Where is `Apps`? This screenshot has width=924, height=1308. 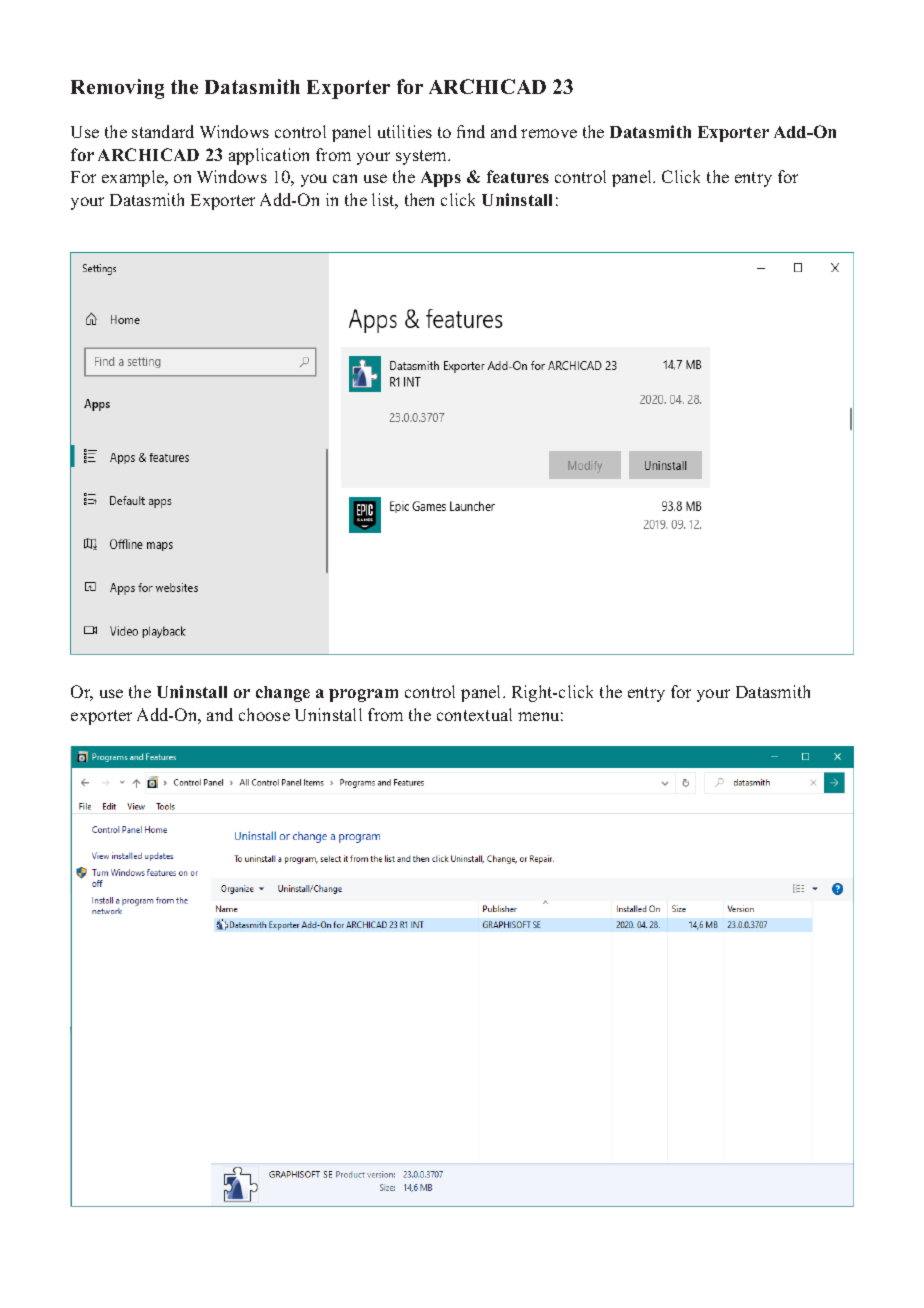 Apps is located at coordinates (441, 179).
